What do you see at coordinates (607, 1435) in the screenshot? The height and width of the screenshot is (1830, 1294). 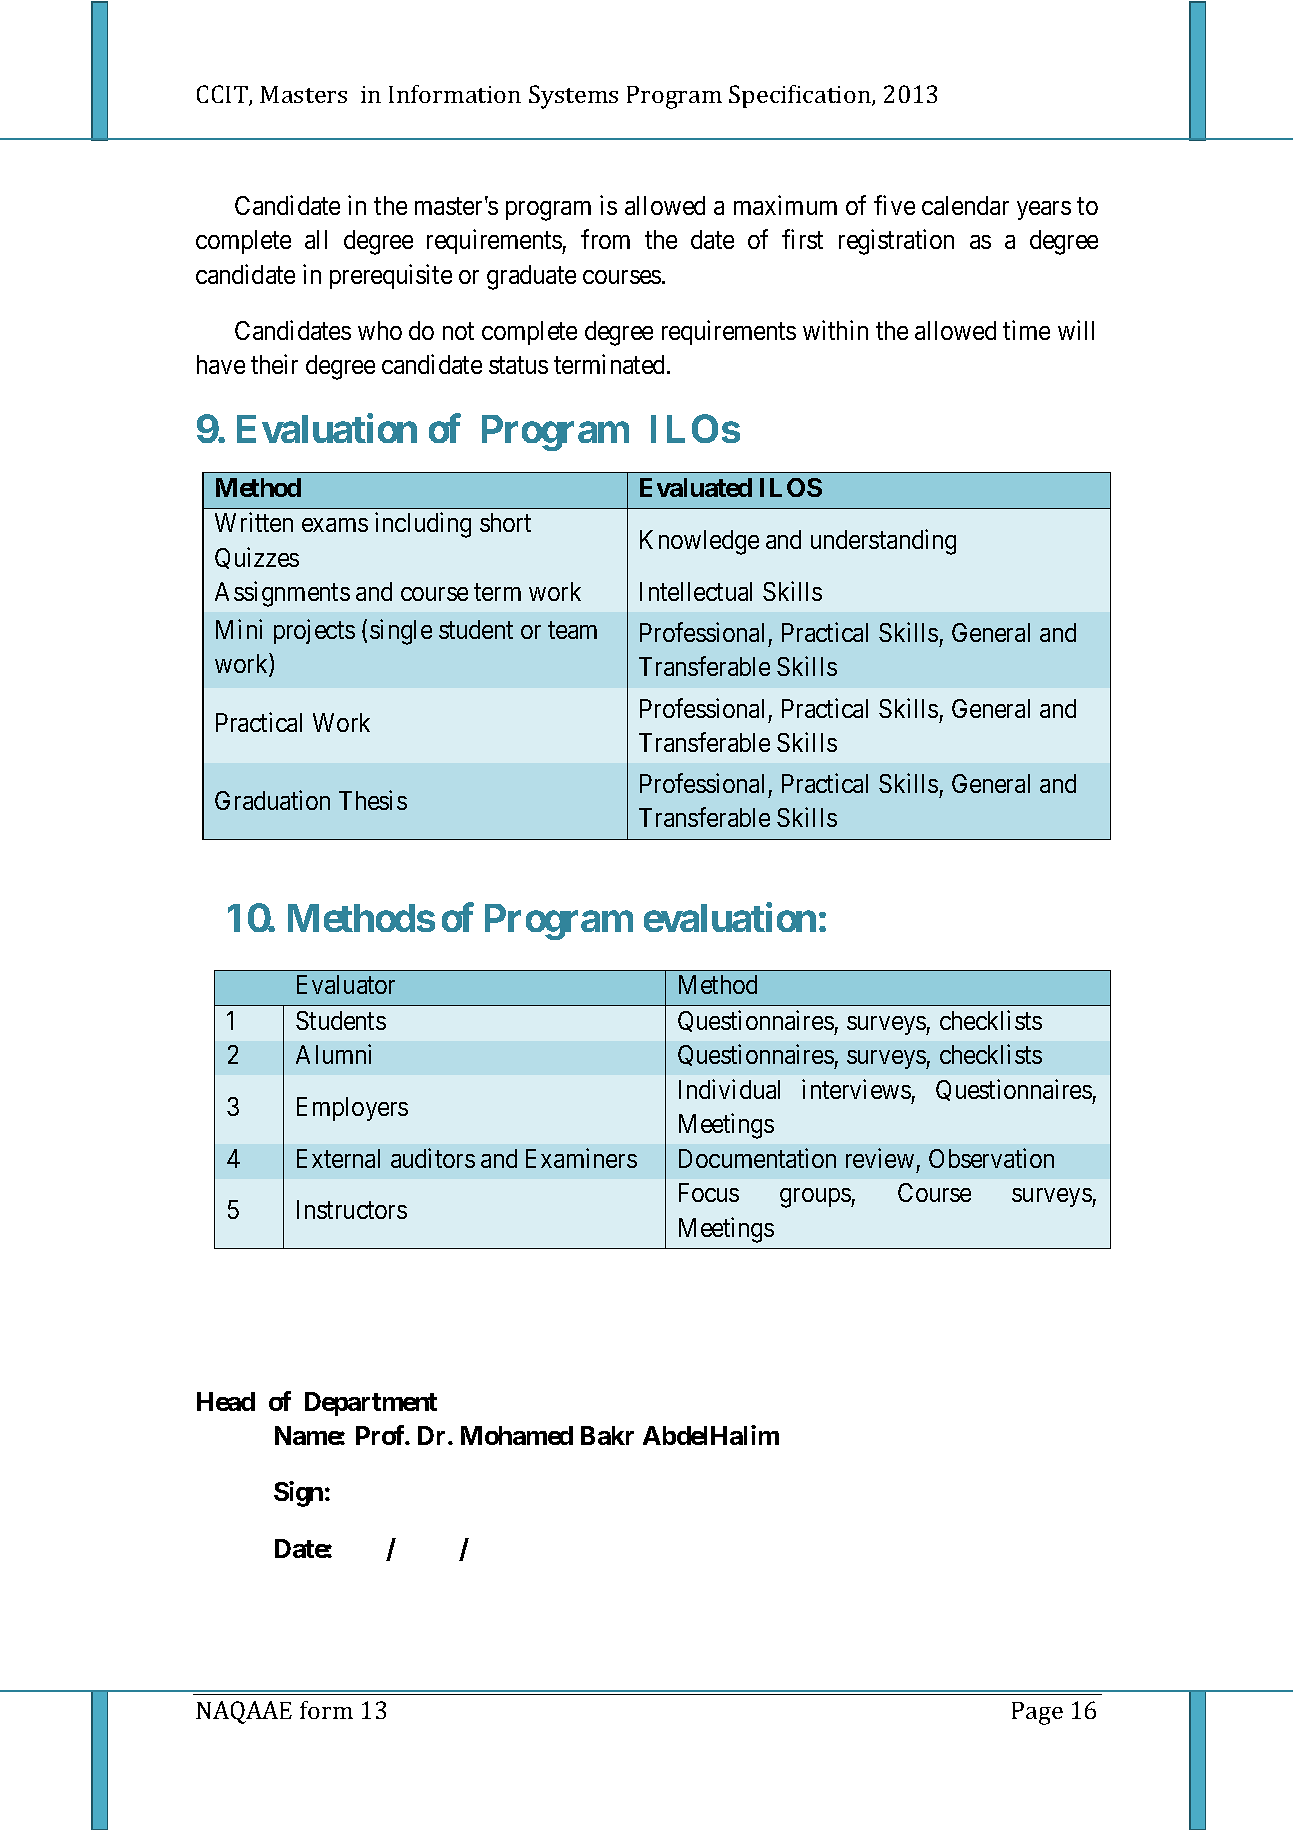 I see `Bakr` at bounding box center [607, 1435].
